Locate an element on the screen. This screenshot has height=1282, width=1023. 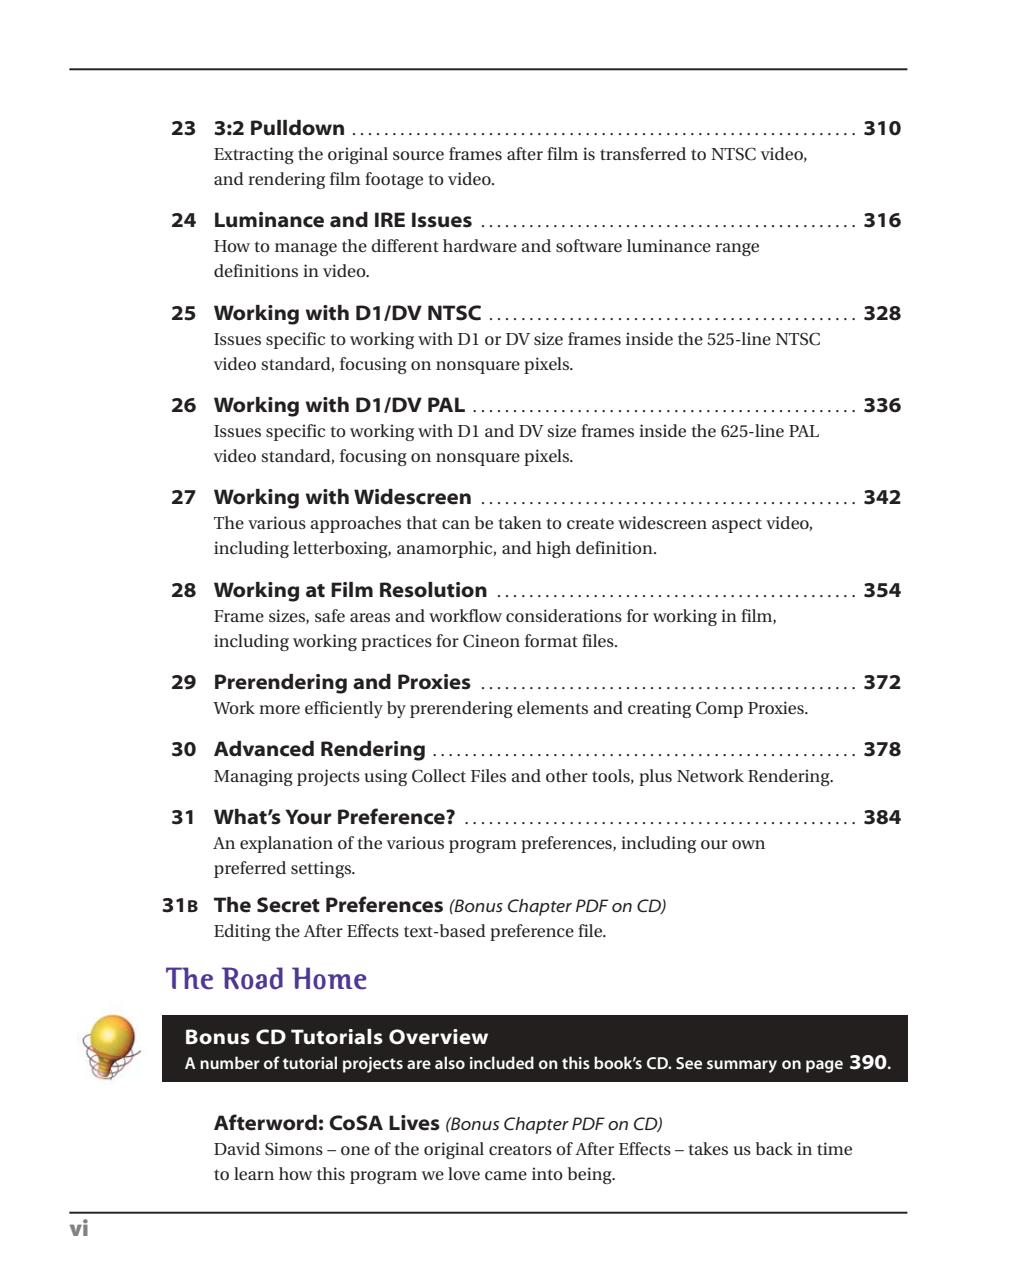
aspect is located at coordinates (737, 525).
